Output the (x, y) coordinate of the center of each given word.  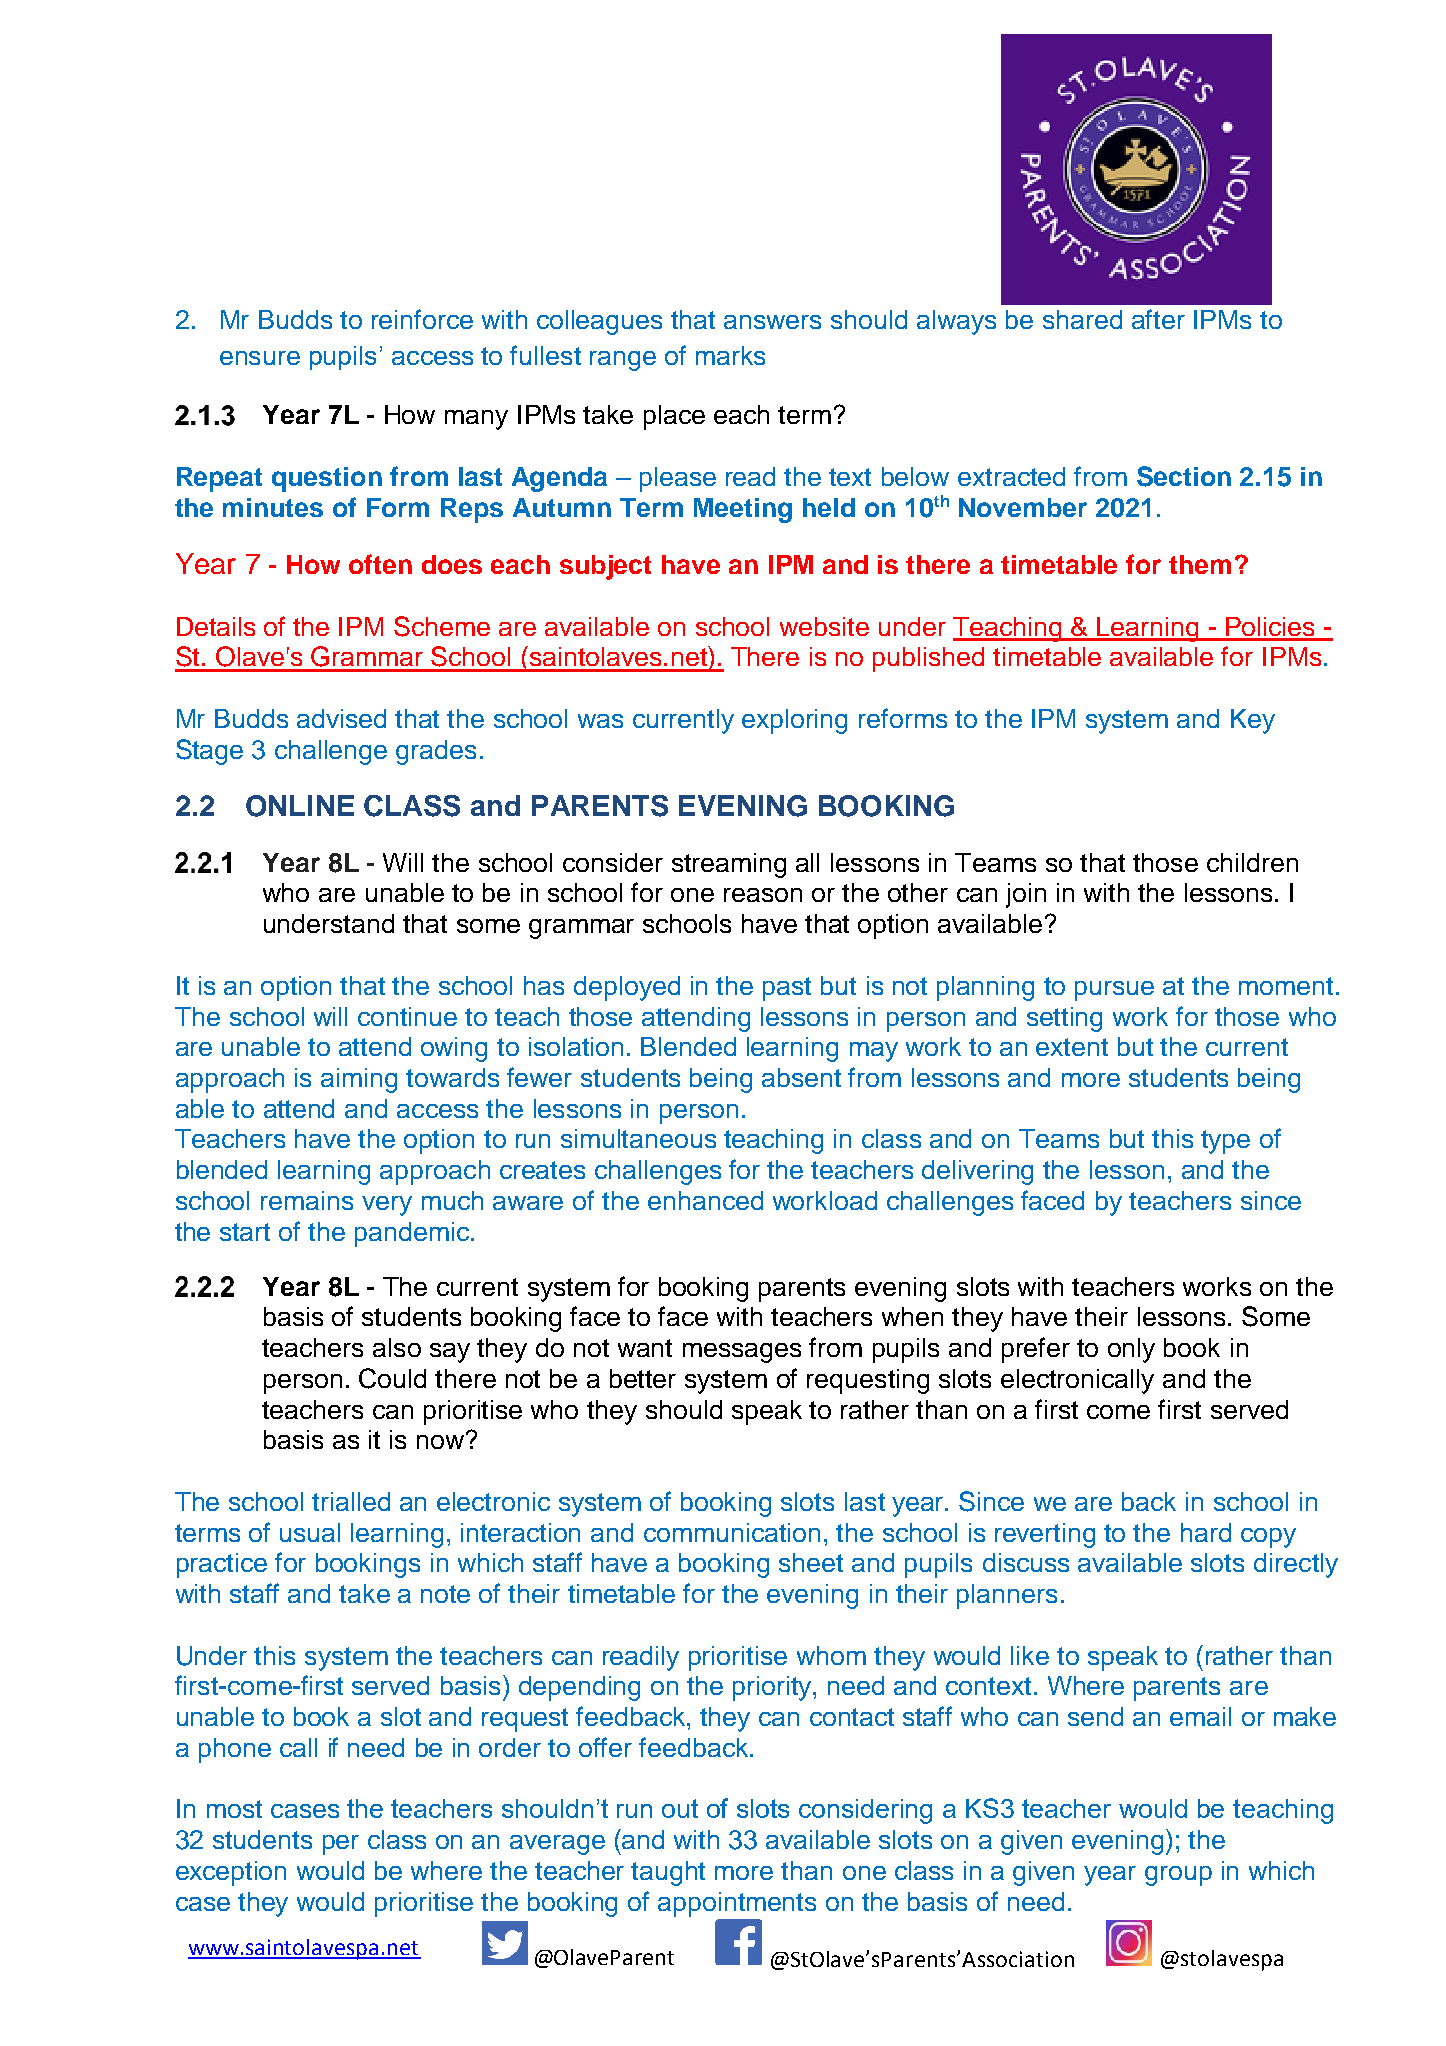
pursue (1114, 991)
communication (732, 1532)
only (1131, 1350)
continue (407, 1016)
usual (310, 1532)
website (824, 626)
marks (730, 355)
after (1158, 319)
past (787, 989)
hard (1206, 1532)
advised (341, 718)
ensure (260, 358)
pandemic (412, 1234)
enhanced (705, 1200)
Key (1253, 721)
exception (231, 1873)
